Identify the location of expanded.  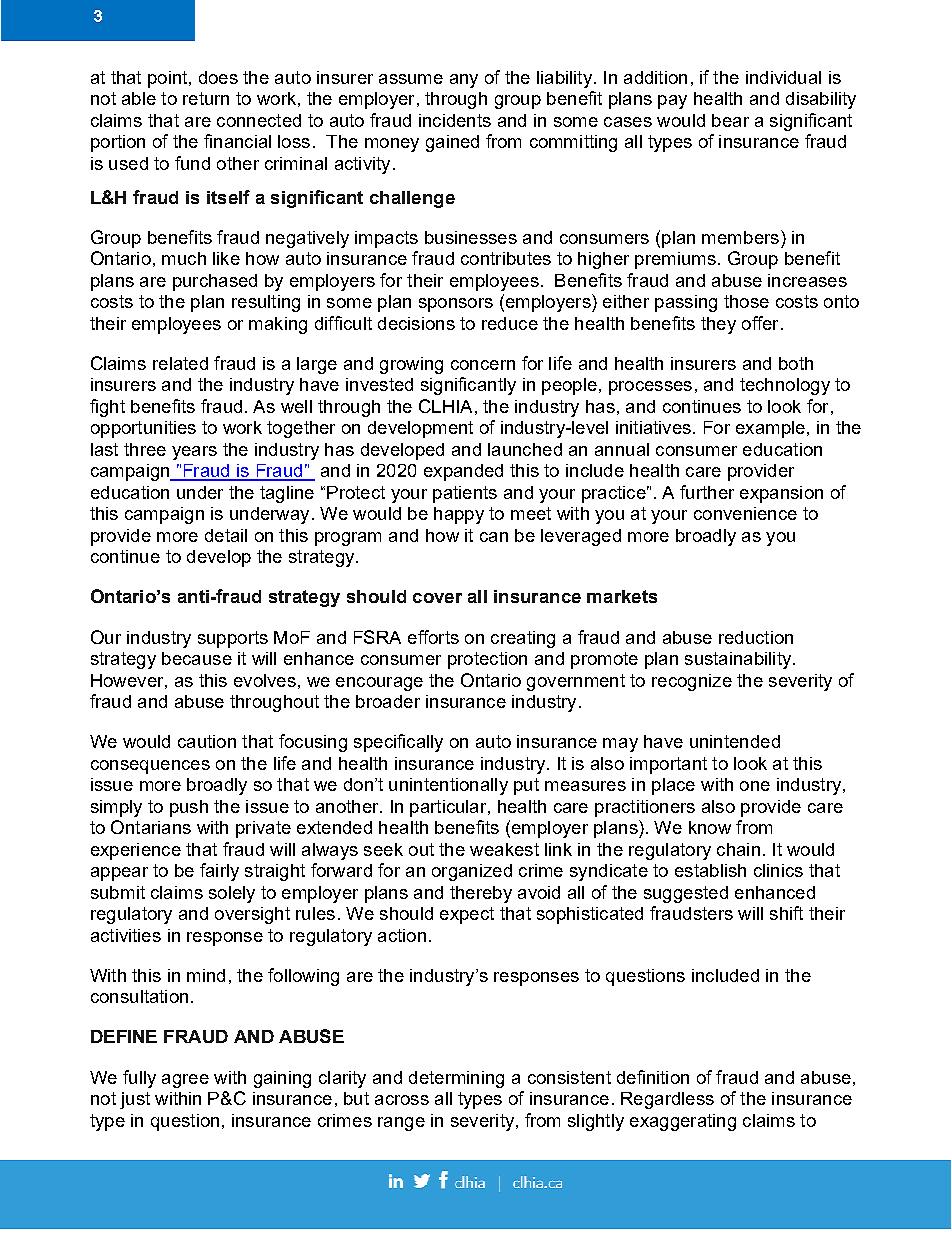
(463, 472).
